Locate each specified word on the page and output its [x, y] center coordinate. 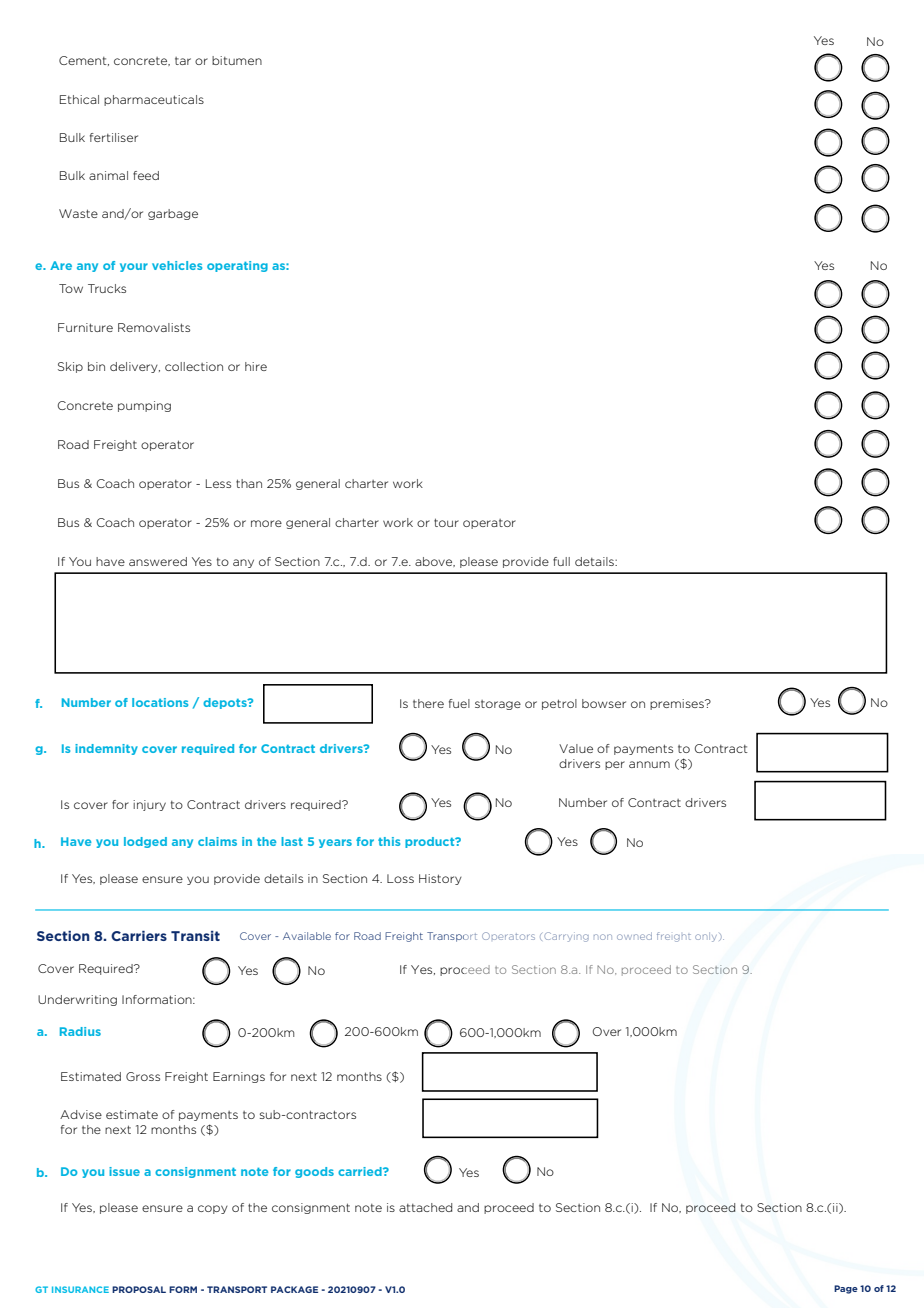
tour [446, 522]
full [561, 561]
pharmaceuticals [154, 100]
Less [218, 483]
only [707, 937]
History [440, 879]
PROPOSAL [139, 1289]
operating [237, 266]
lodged [145, 842]
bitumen [237, 60]
